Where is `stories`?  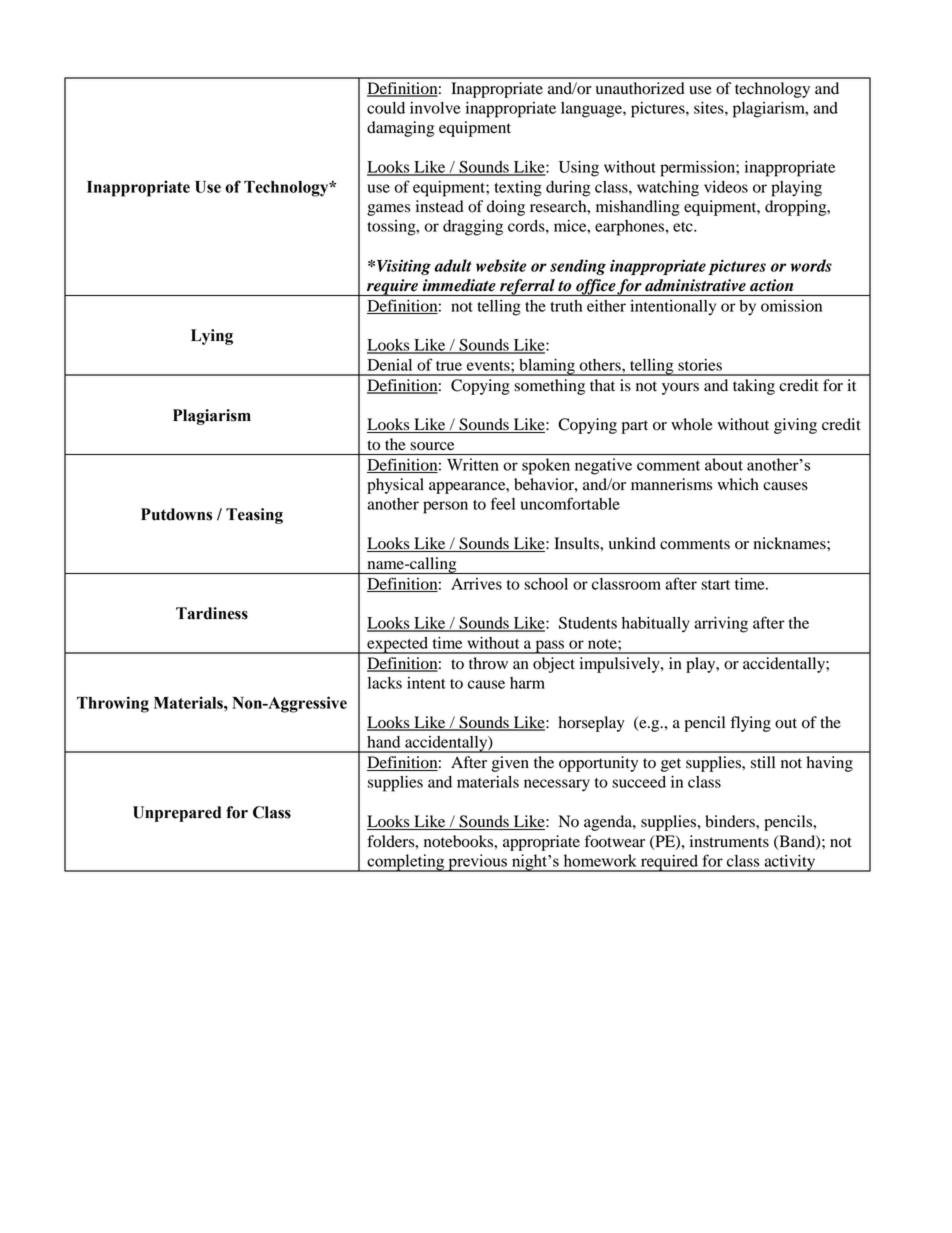 stories is located at coordinates (700, 365).
